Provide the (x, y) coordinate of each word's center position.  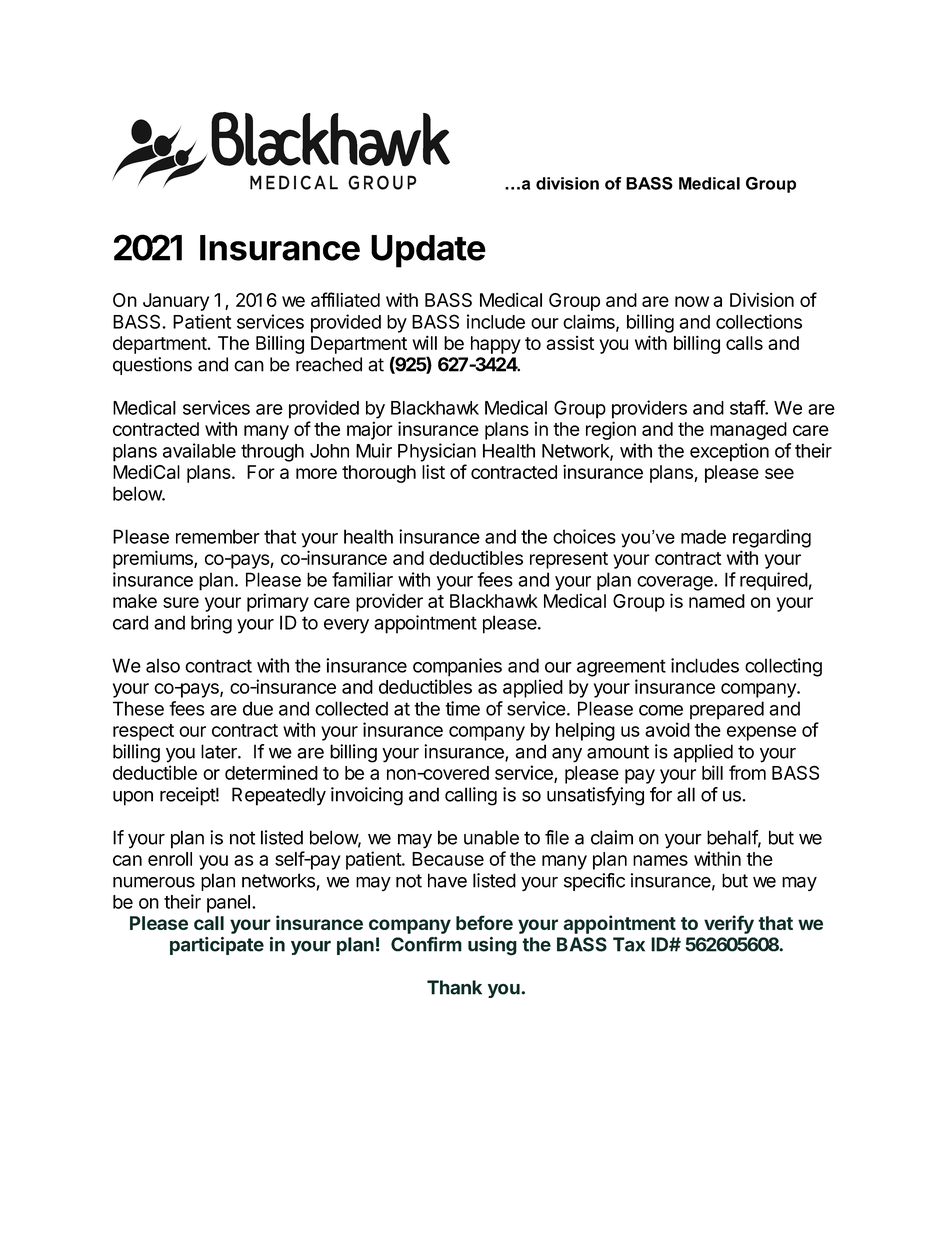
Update (428, 251)
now (692, 301)
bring (211, 624)
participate (217, 946)
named (717, 601)
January (176, 302)
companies (457, 667)
